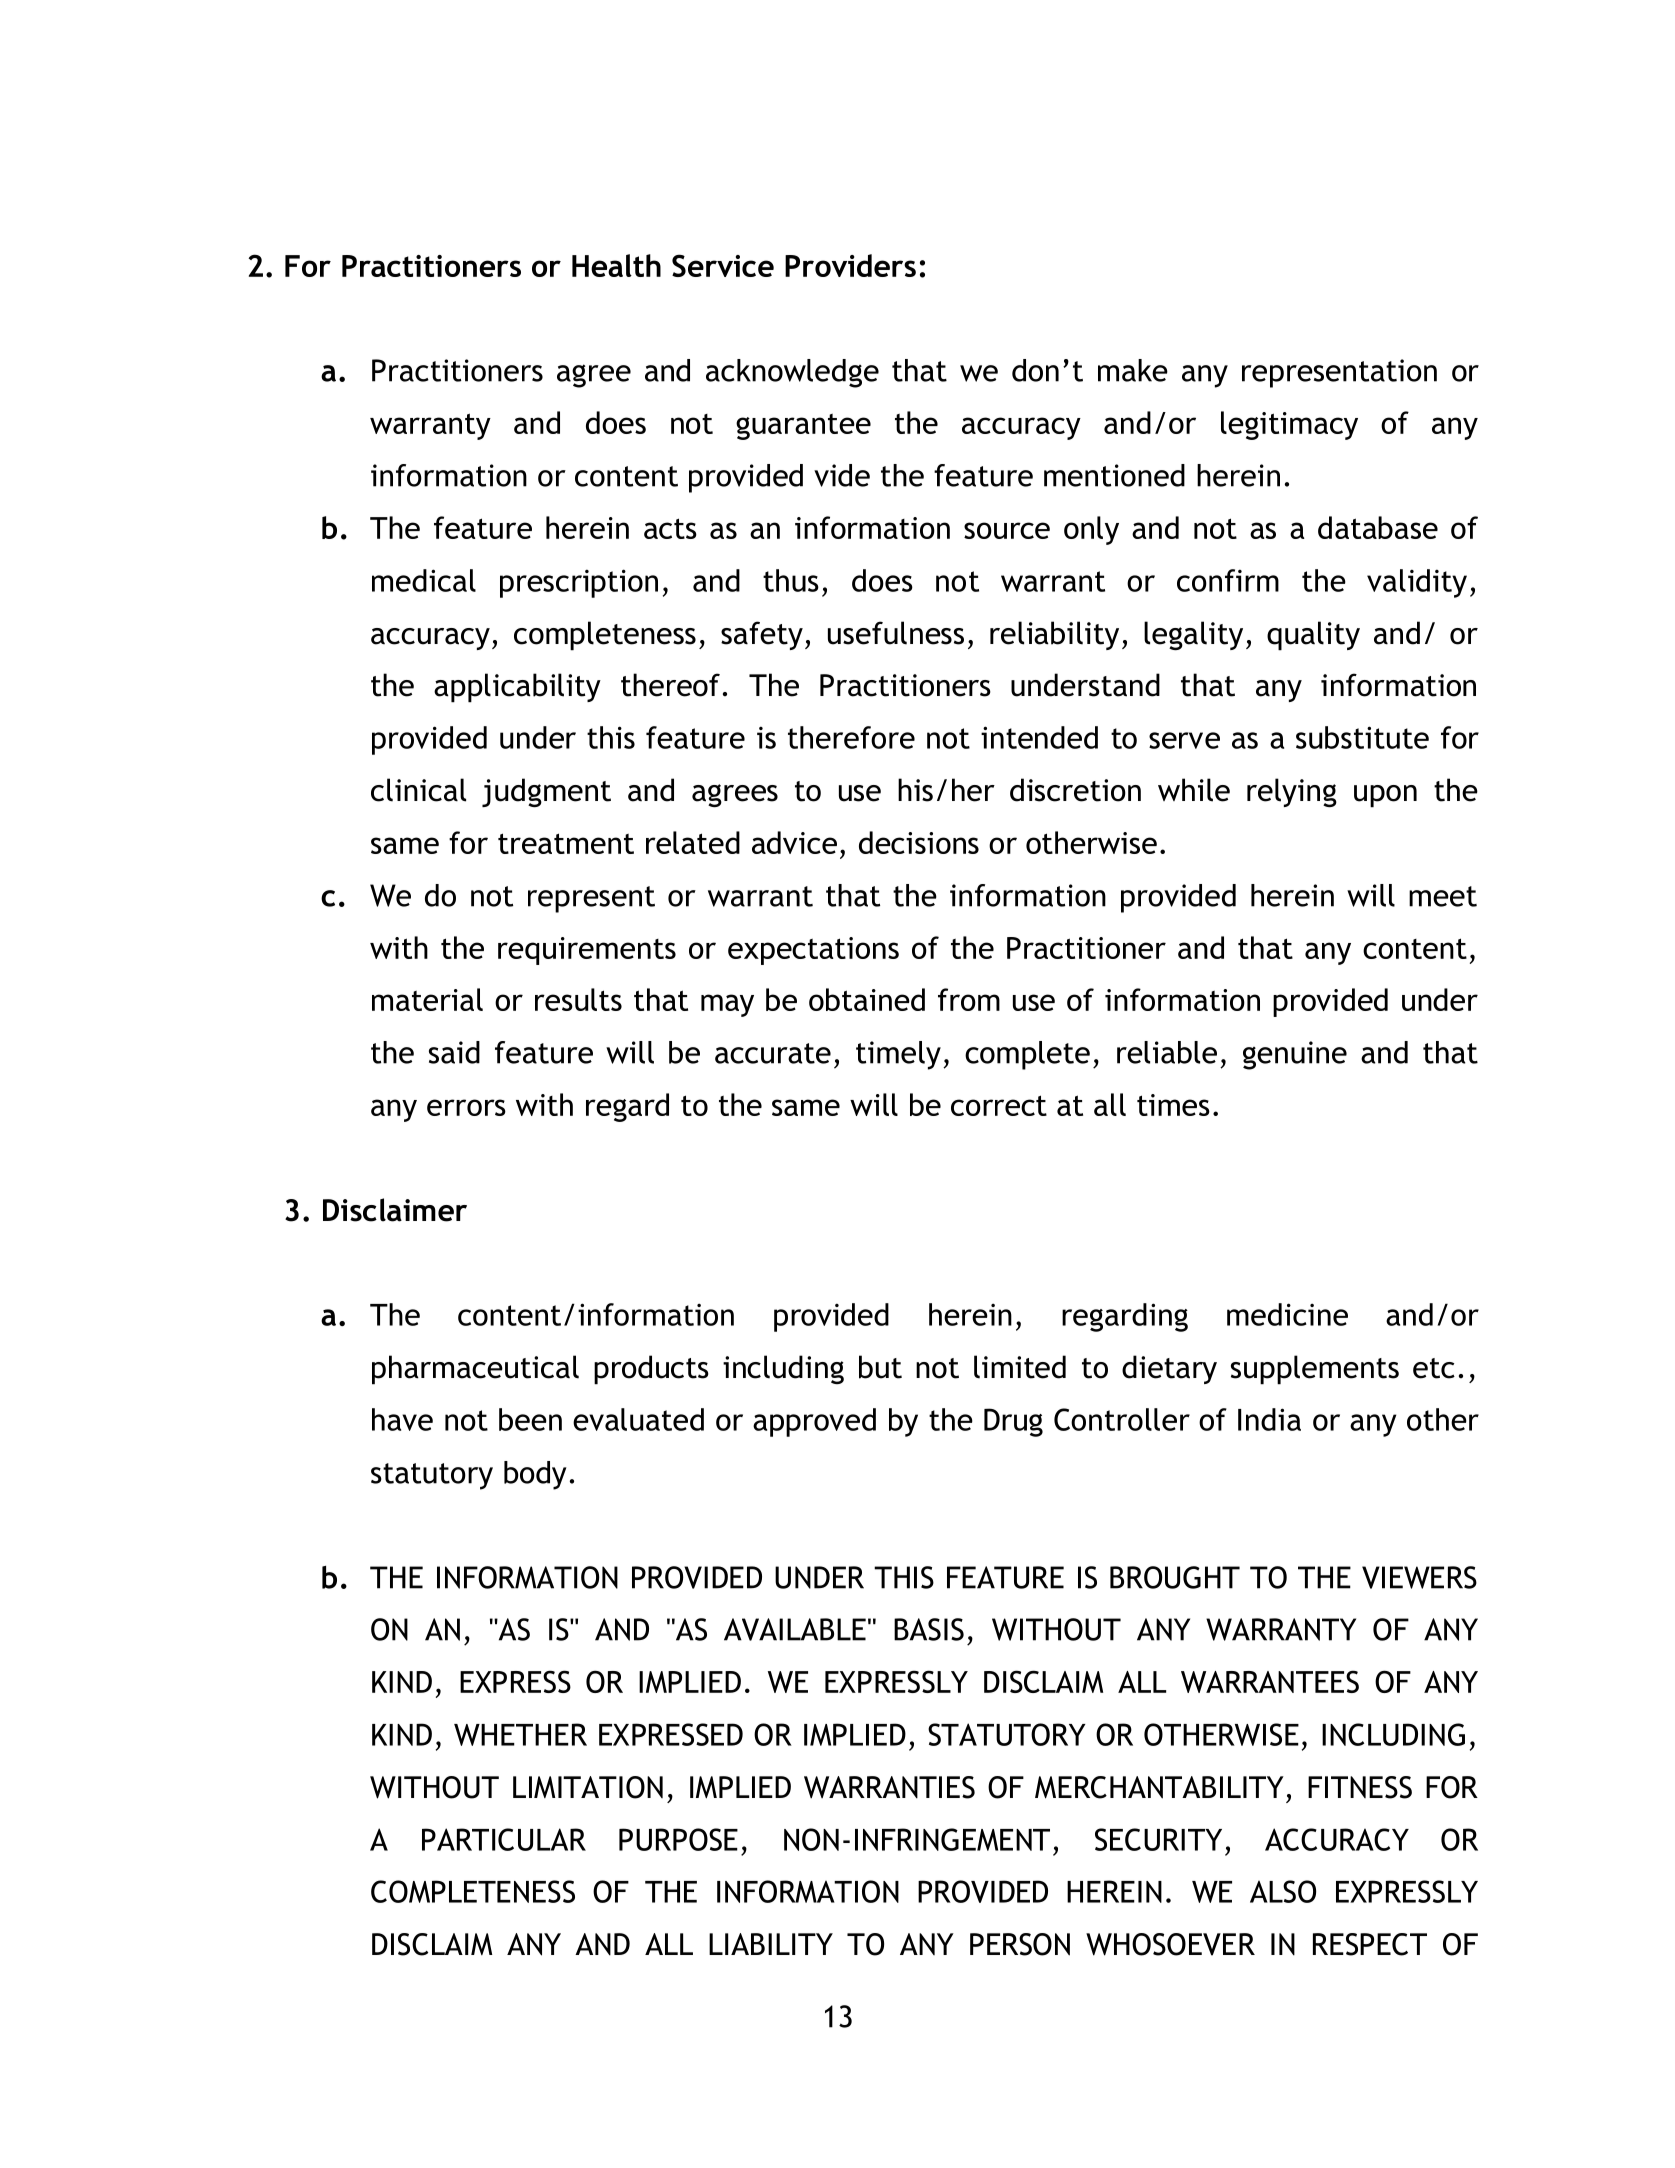  Describe the element at coordinates (1289, 425) in the screenshot. I see `legitimacy` at that location.
